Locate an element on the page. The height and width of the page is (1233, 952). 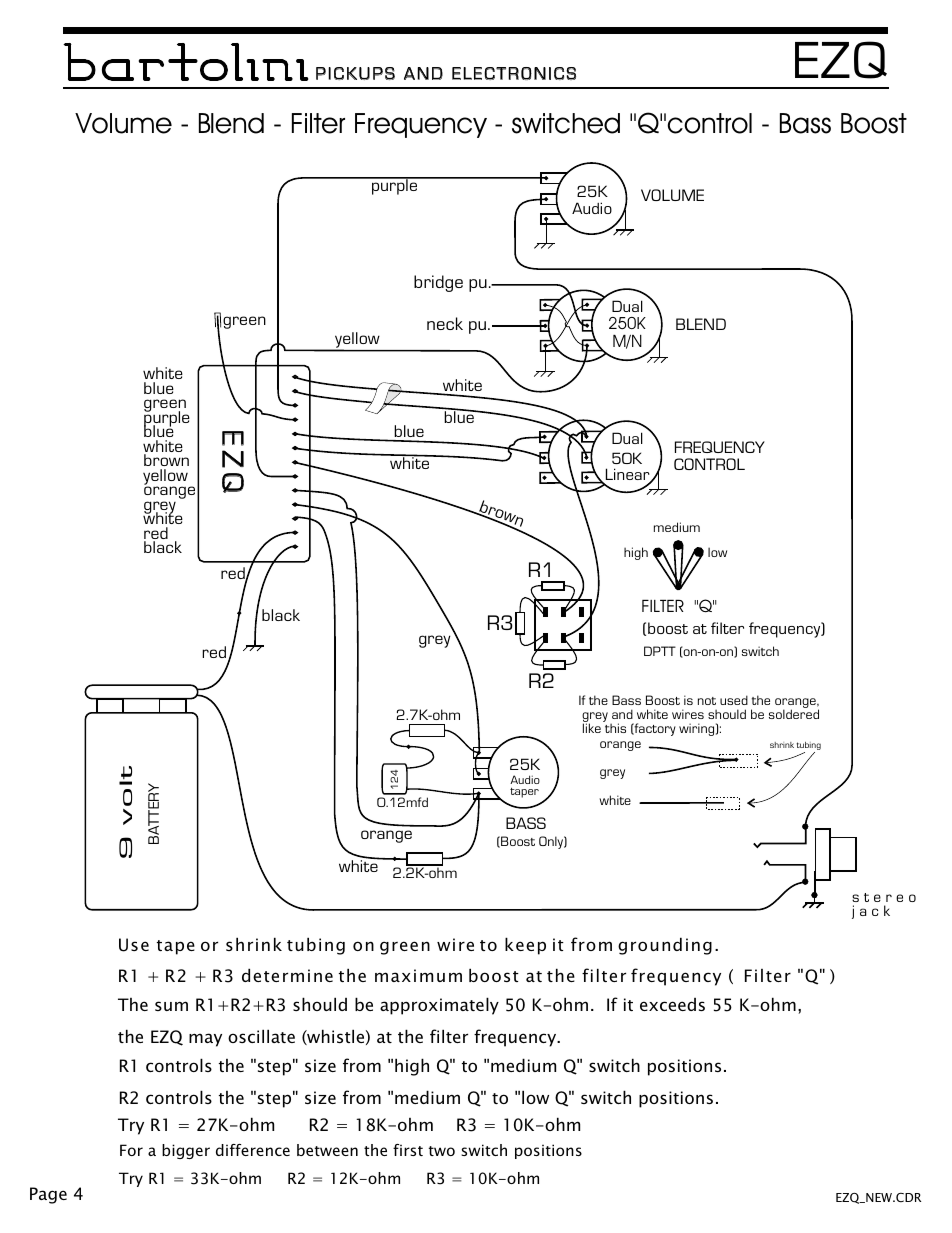
keep is located at coordinates (525, 946).
